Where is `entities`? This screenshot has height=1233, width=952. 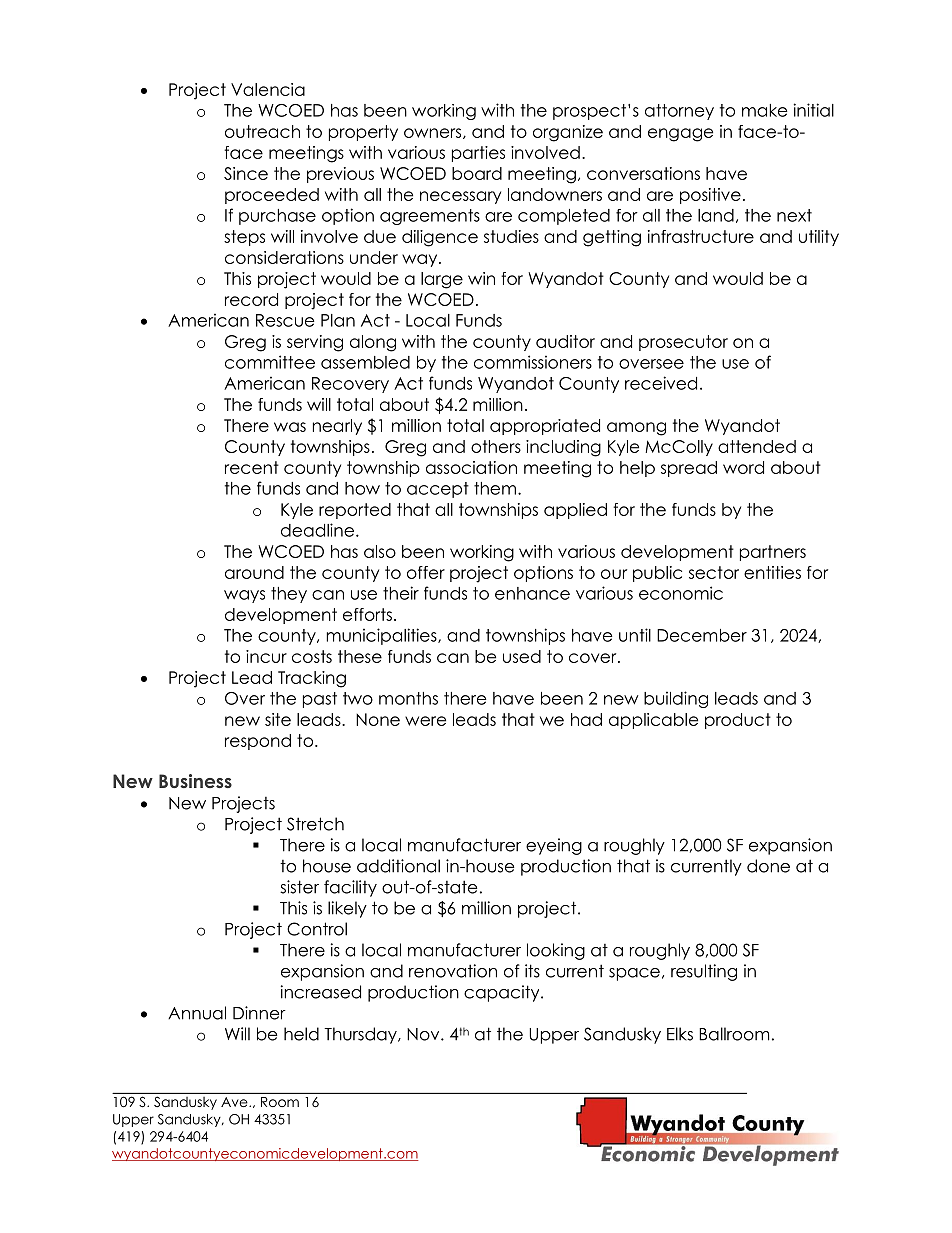 entities is located at coordinates (772, 572).
